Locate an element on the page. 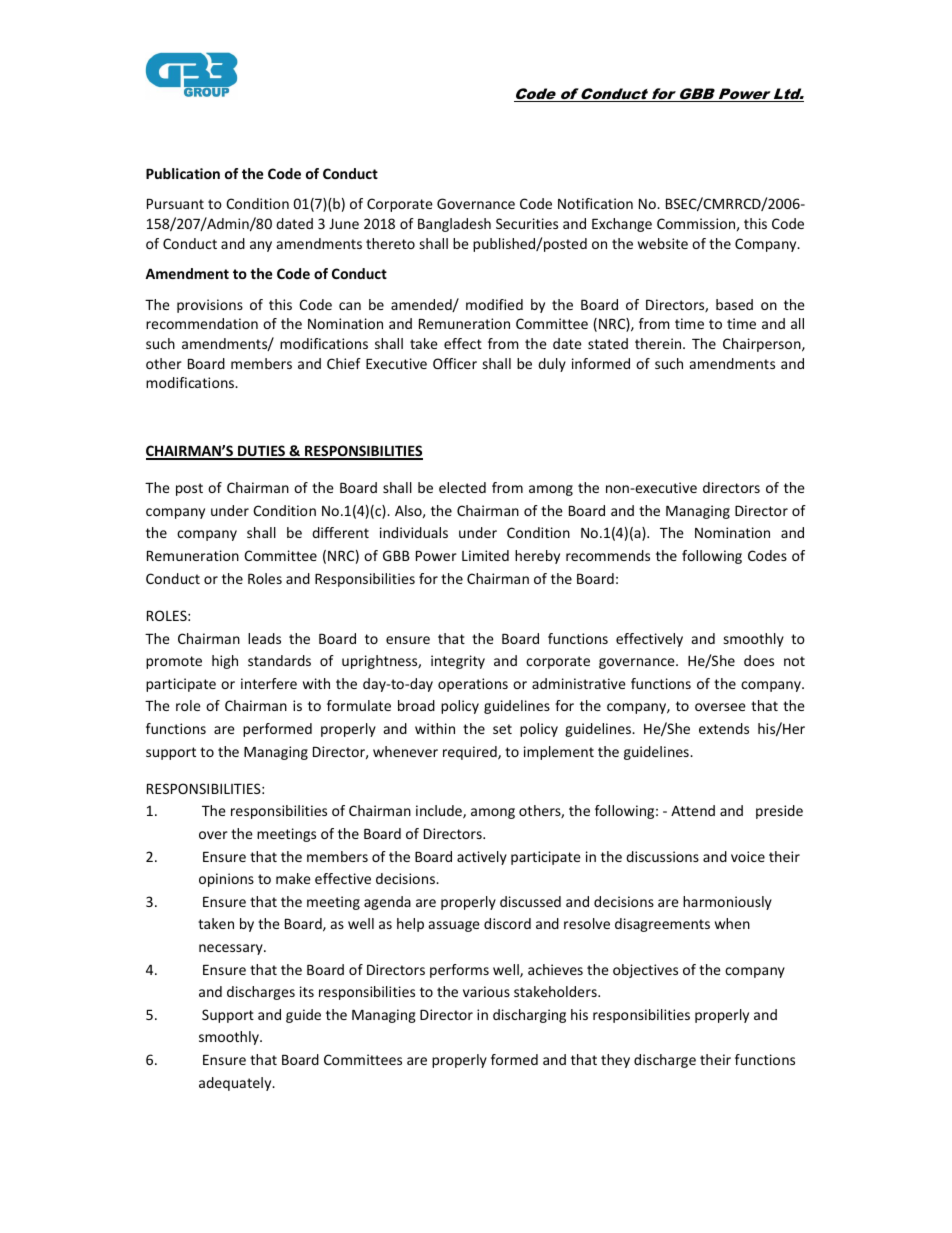 This page has height=1233, width=952. website is located at coordinates (663, 243).
